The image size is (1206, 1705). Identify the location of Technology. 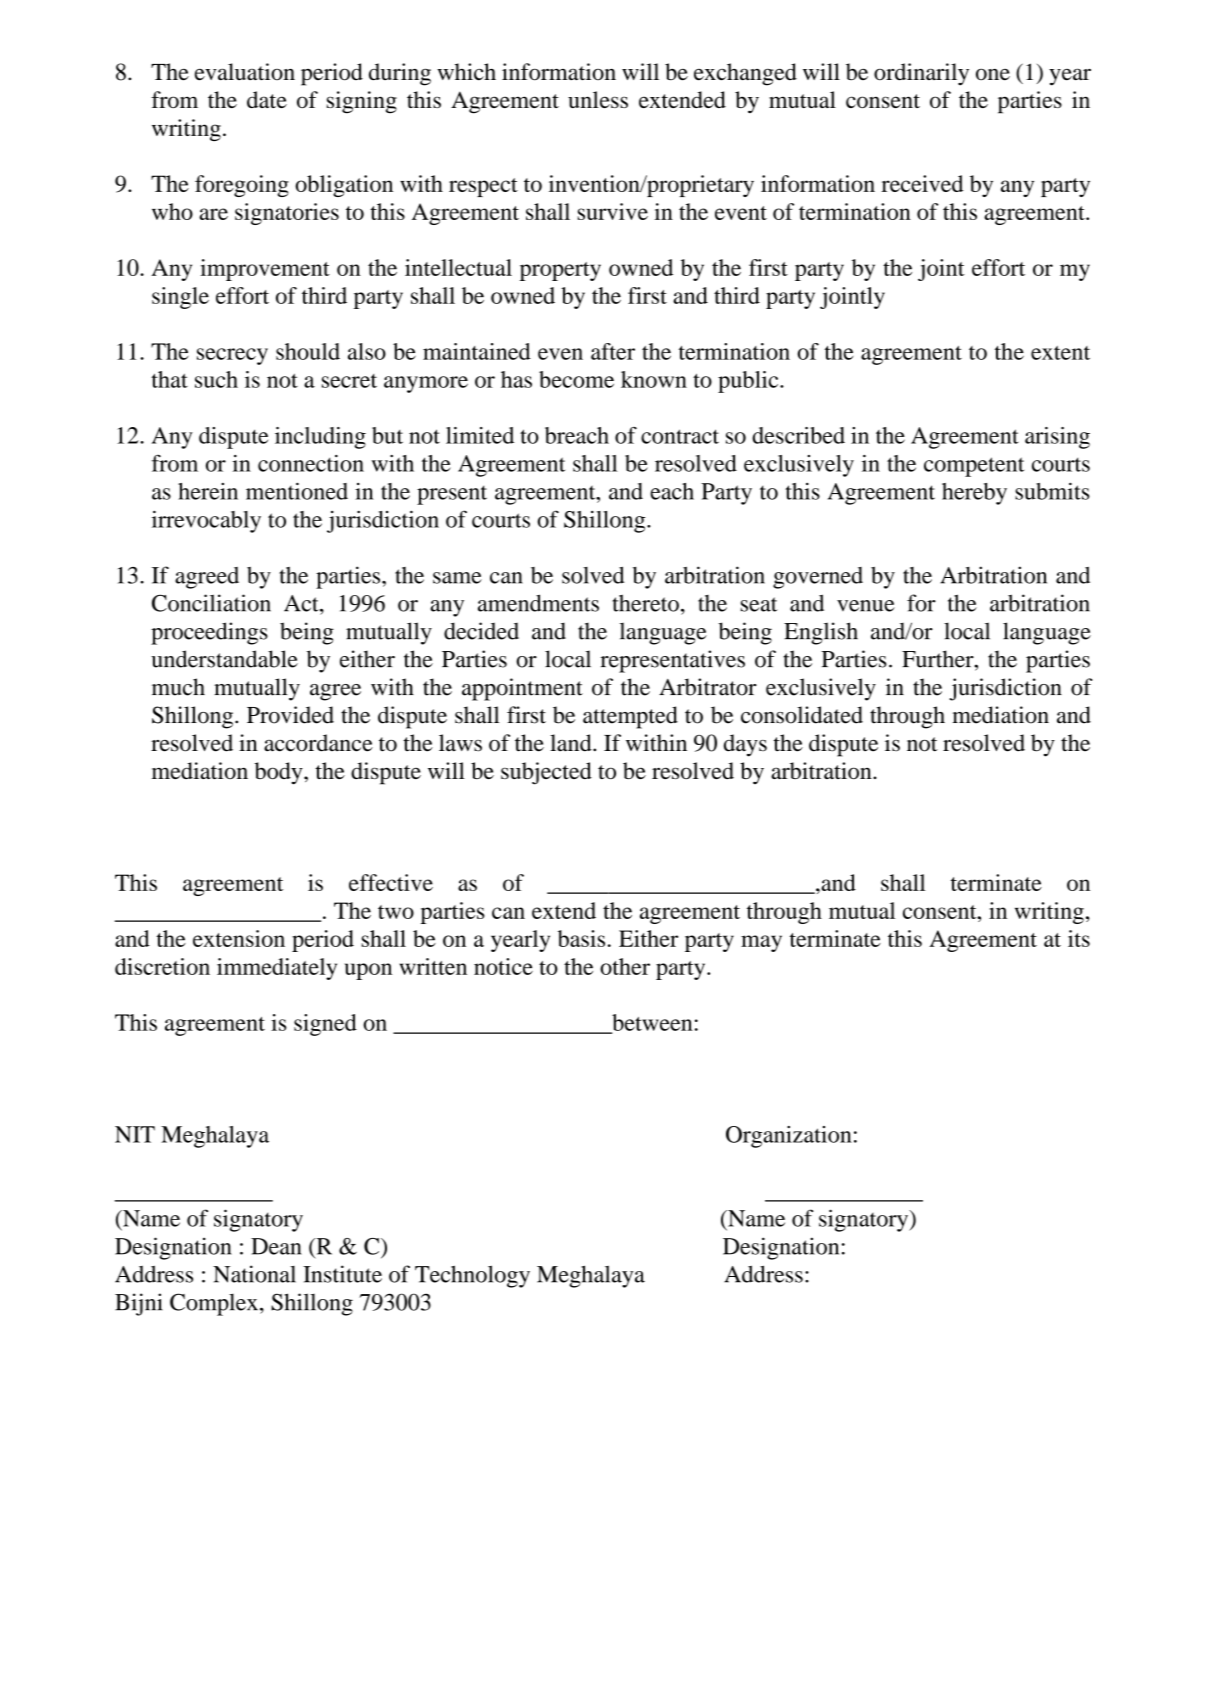
(472, 1276).
